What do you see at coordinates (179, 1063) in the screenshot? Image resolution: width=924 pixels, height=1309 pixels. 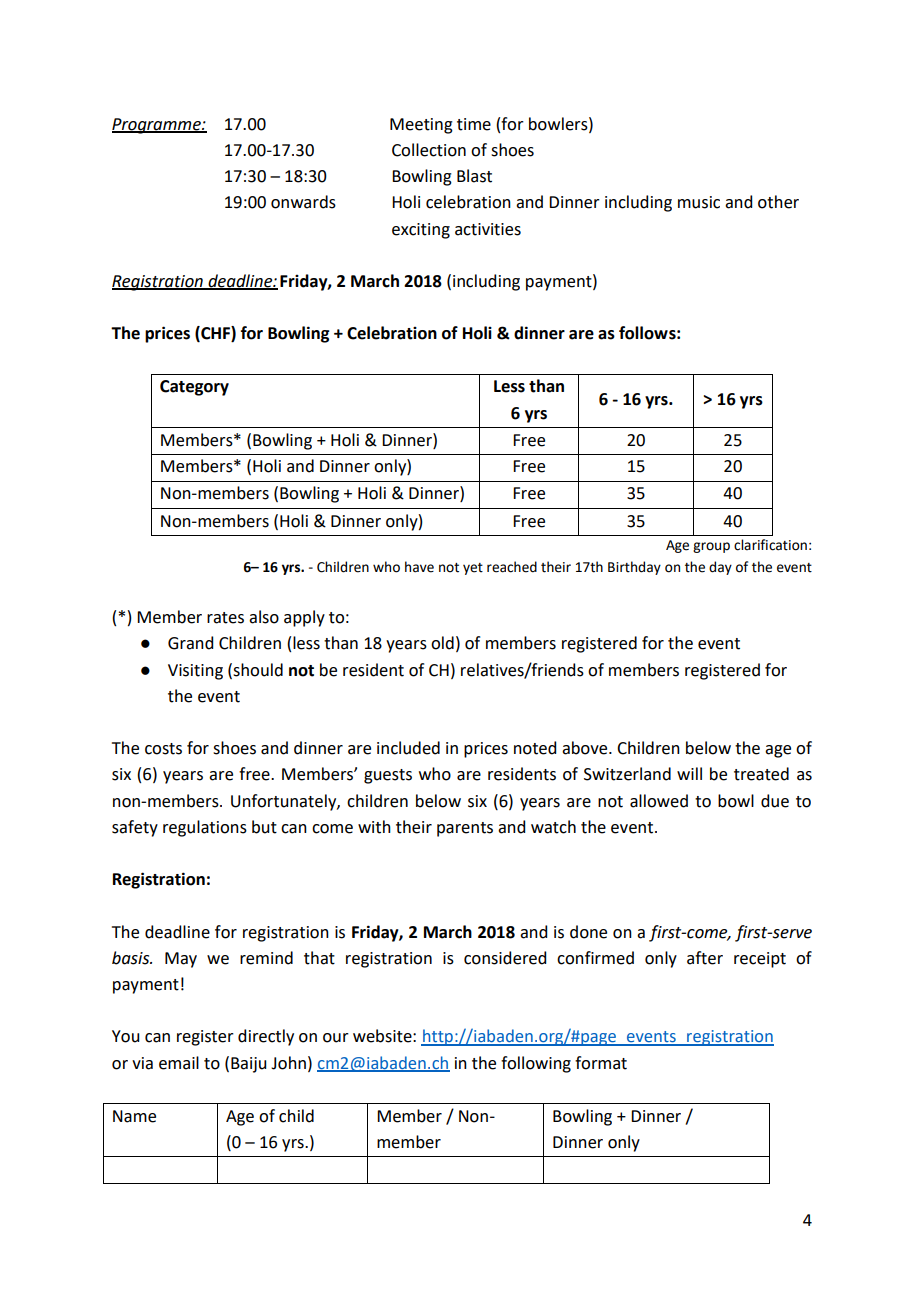 I see `email` at bounding box center [179, 1063].
